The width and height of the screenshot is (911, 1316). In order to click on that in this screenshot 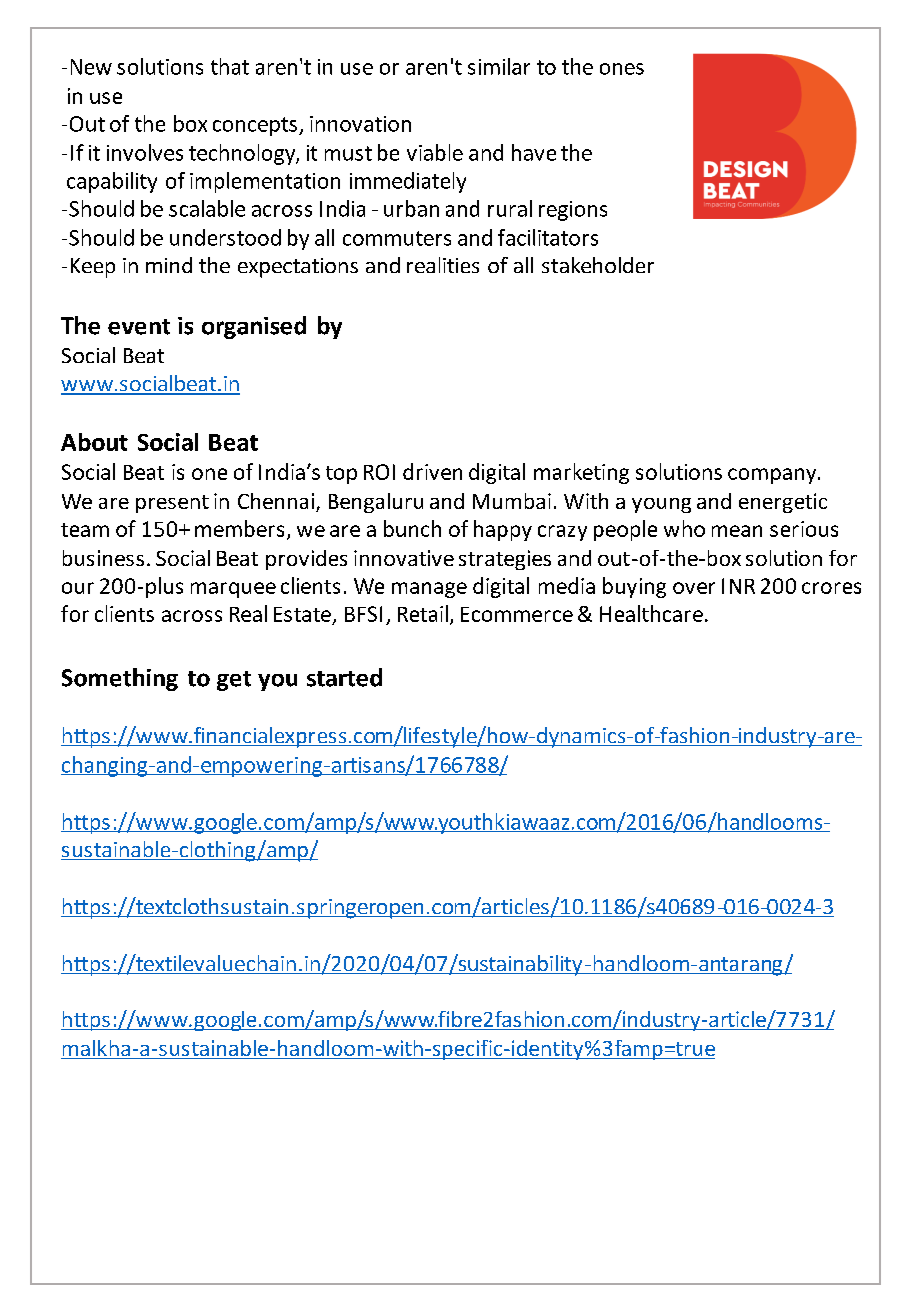, I will do `click(230, 66)`.
